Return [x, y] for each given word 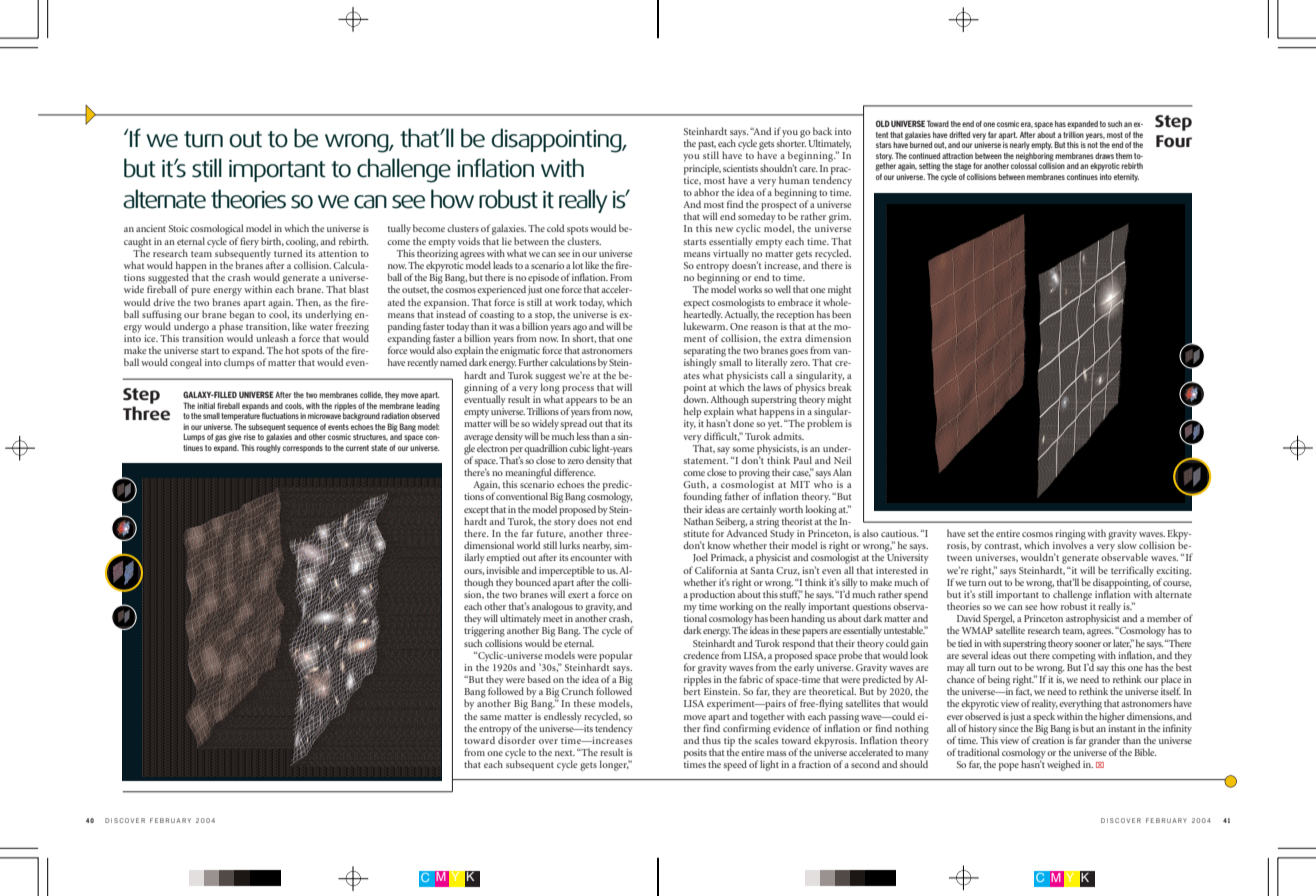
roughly [268, 449]
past [707, 146]
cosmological [217, 229]
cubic [579, 448]
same [491, 717]
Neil [843, 460]
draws [1104, 156]
